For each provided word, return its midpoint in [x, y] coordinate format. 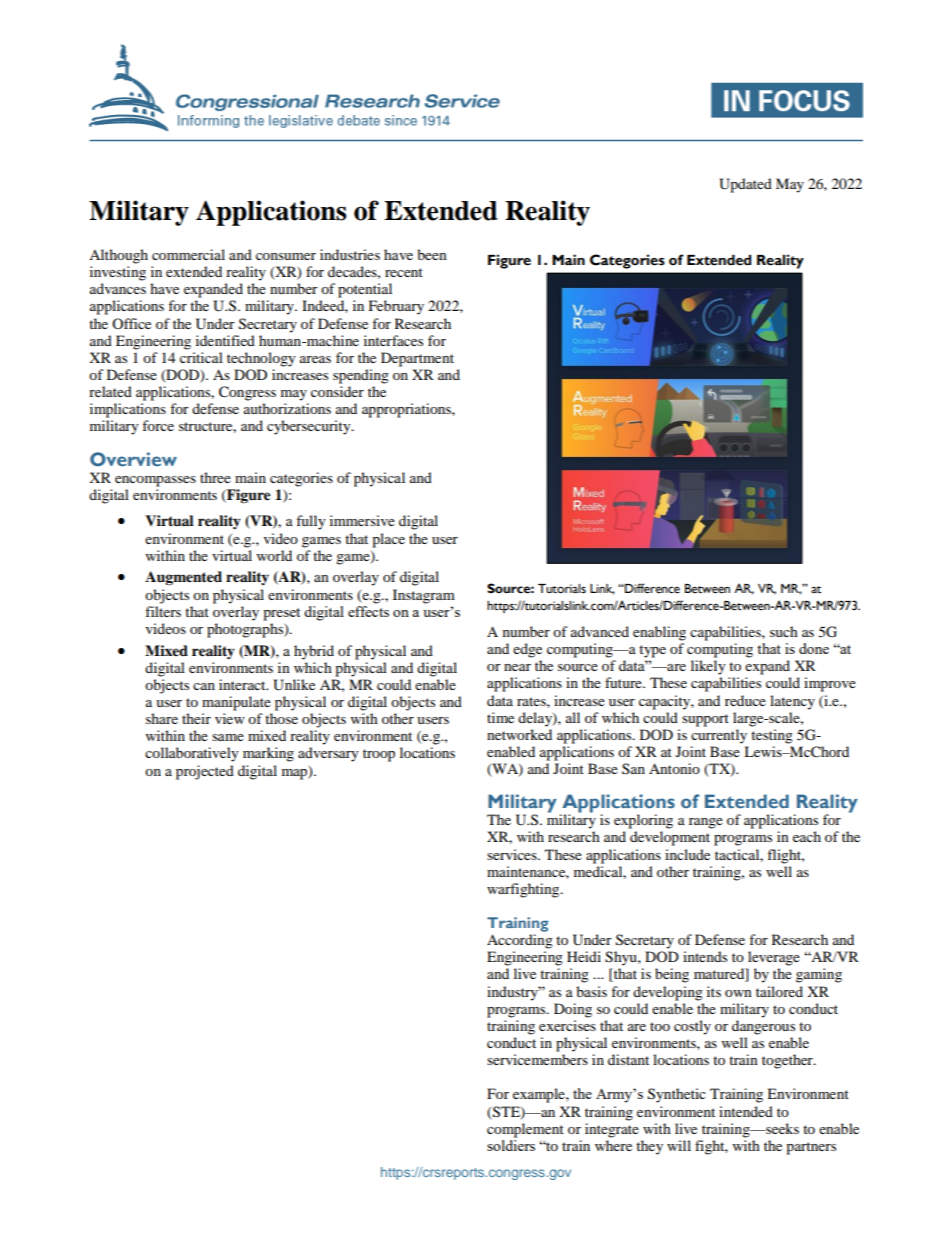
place [388, 540]
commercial [188, 254]
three [215, 477]
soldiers [511, 1144]
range [706, 823]
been [432, 254]
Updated [745, 185]
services [513, 854]
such [784, 631]
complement [525, 1130]
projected [205, 772]
